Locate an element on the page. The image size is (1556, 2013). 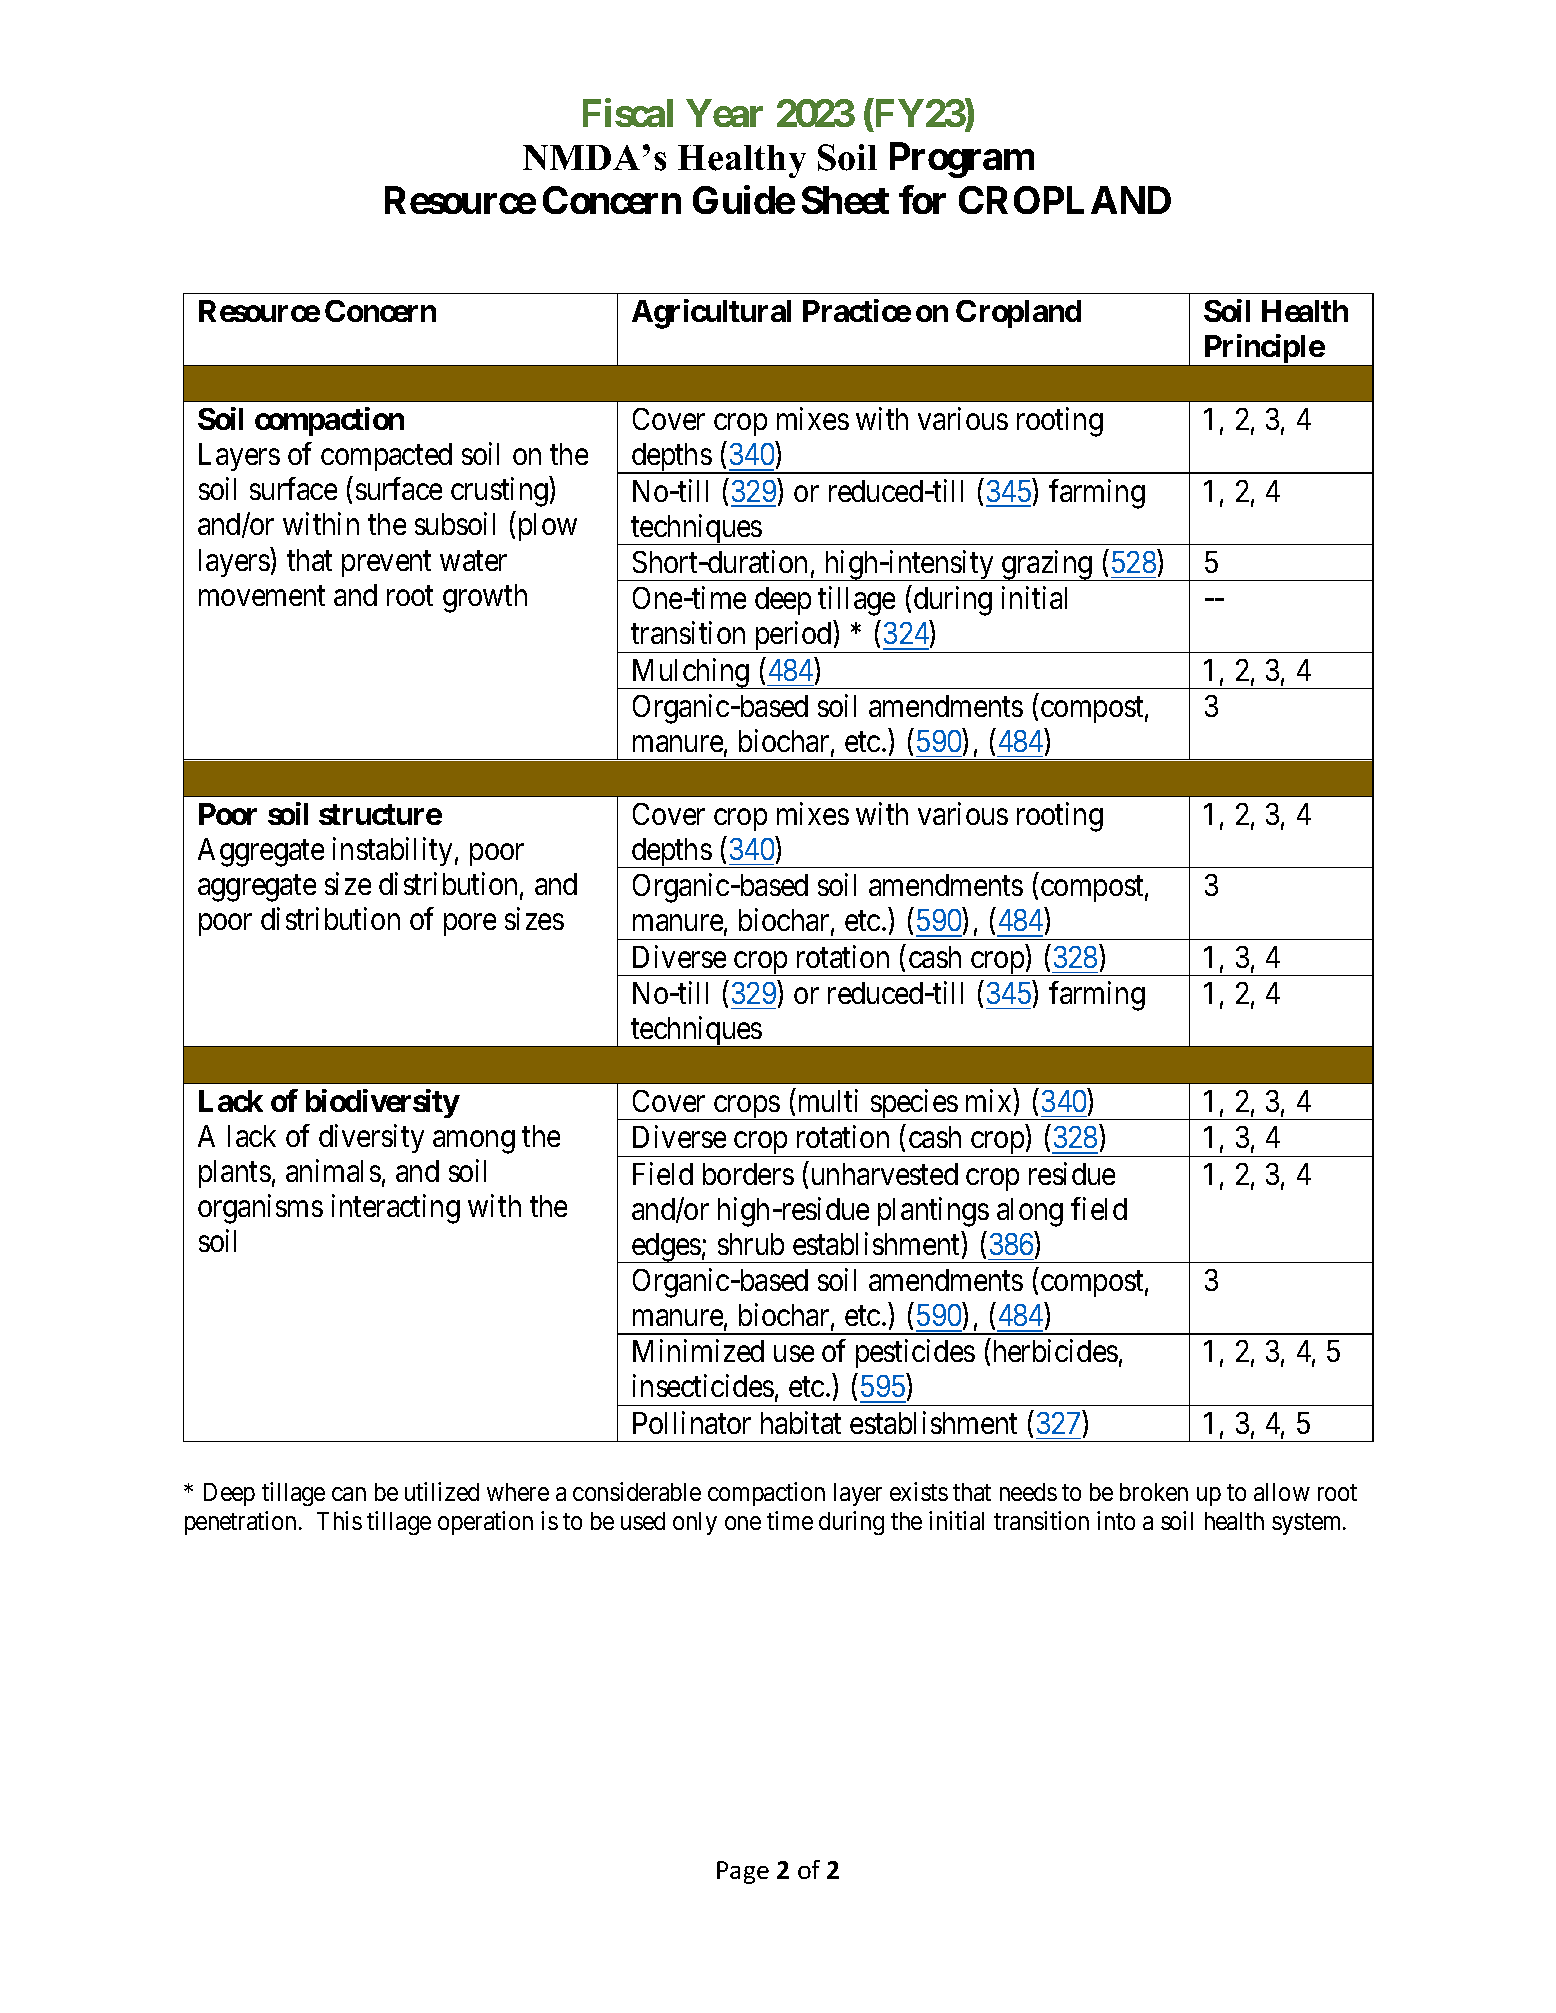
multi is located at coordinates (828, 1100).
